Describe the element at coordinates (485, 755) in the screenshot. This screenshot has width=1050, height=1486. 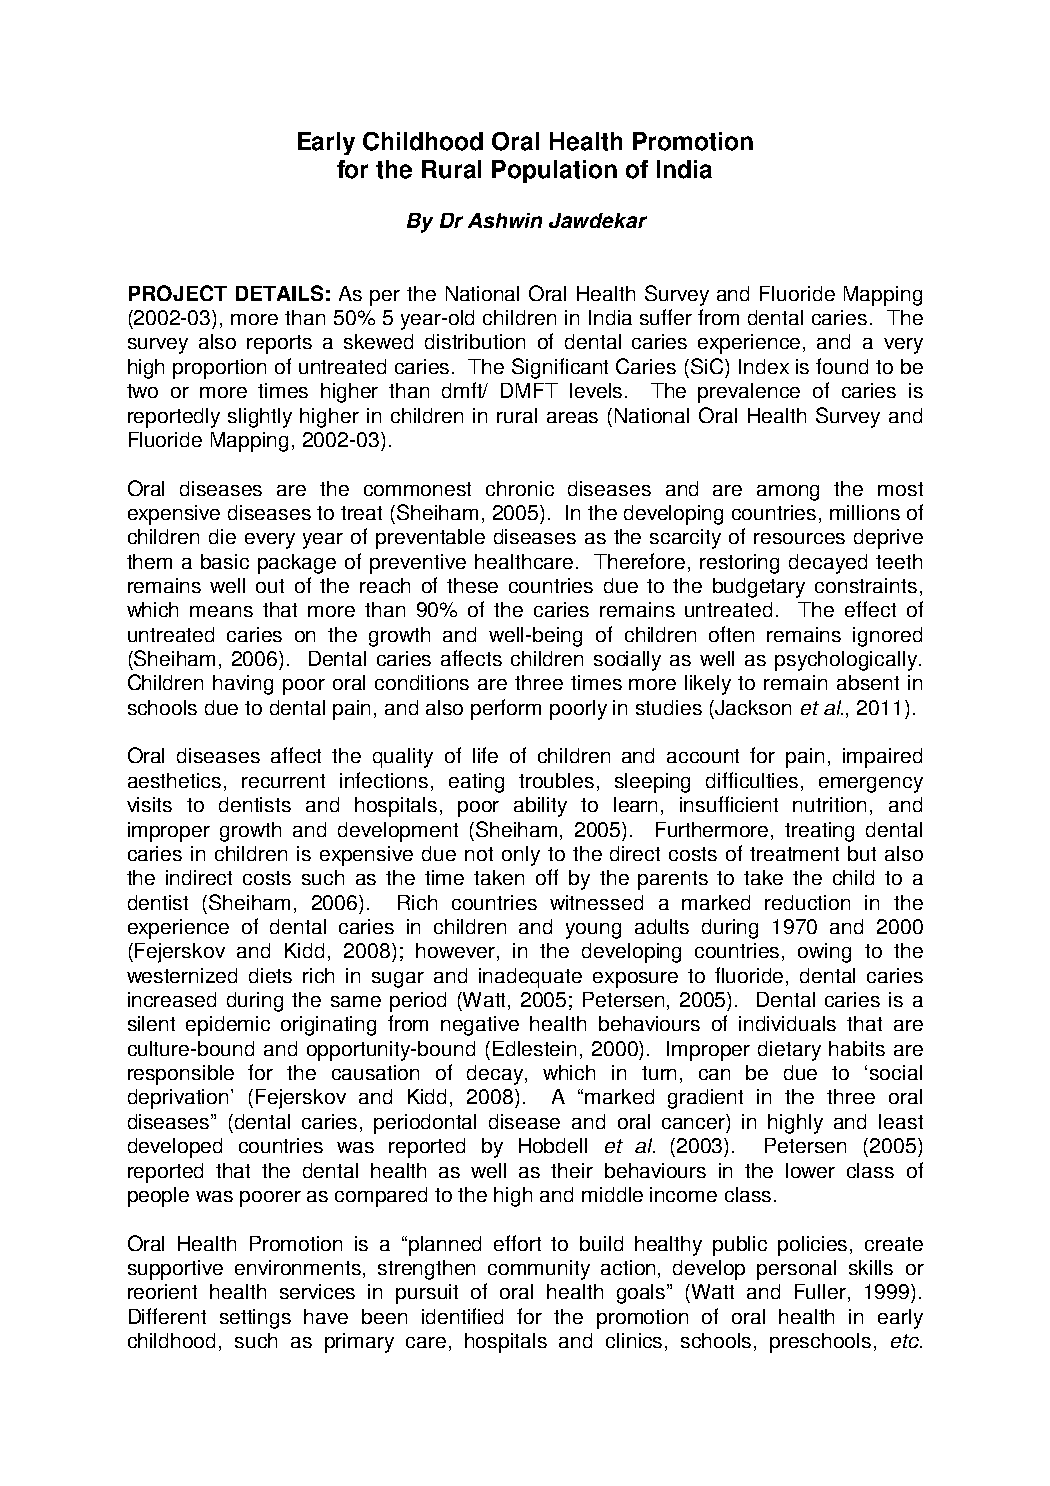
I see `life` at that location.
